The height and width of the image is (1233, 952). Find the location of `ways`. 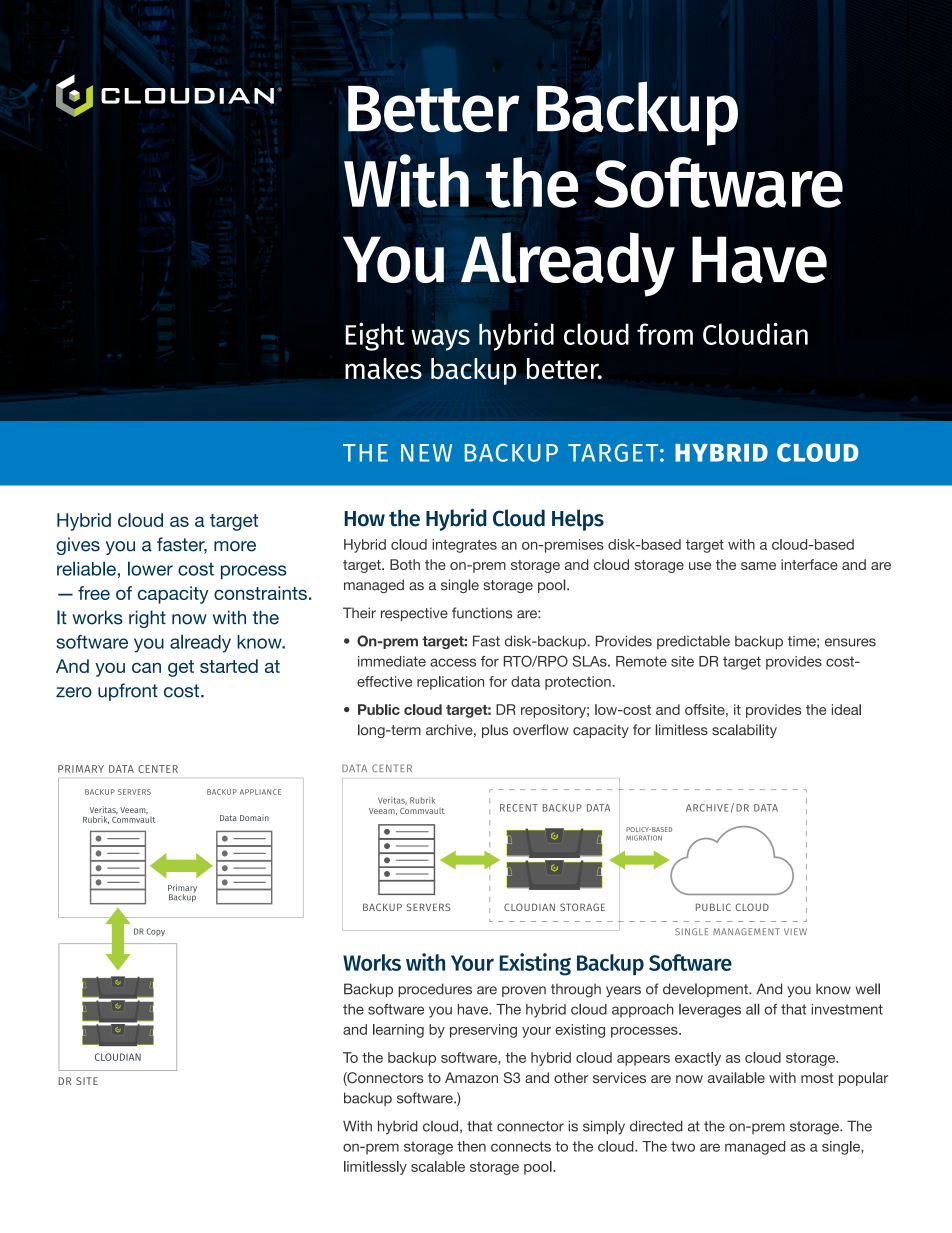

ways is located at coordinates (441, 340).
